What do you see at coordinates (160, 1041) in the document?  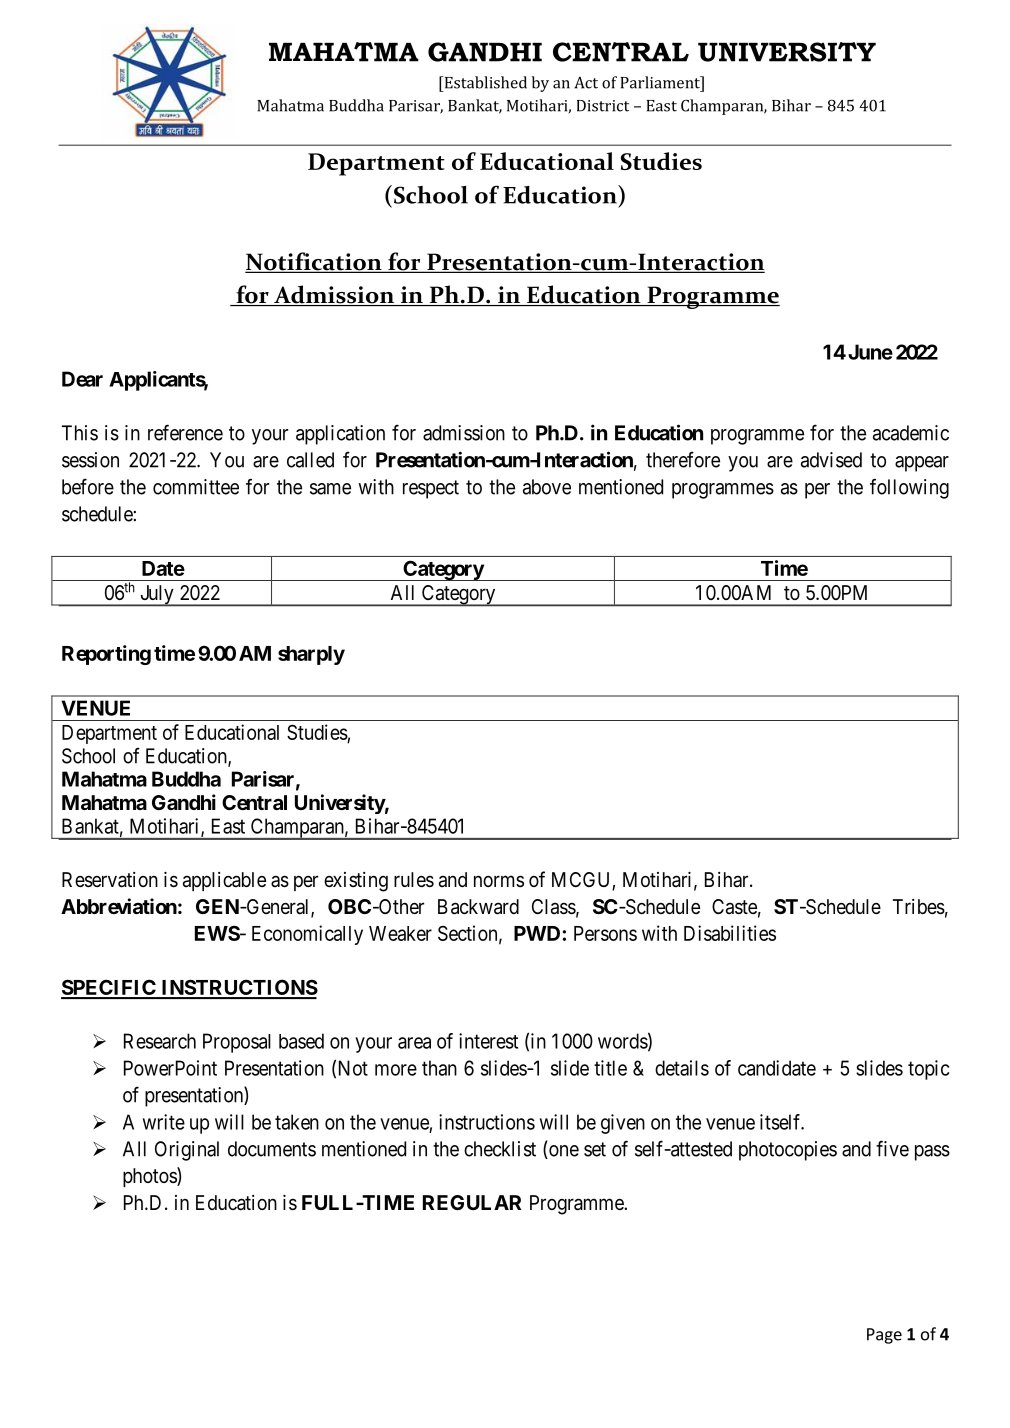 I see `Research` at bounding box center [160, 1041].
